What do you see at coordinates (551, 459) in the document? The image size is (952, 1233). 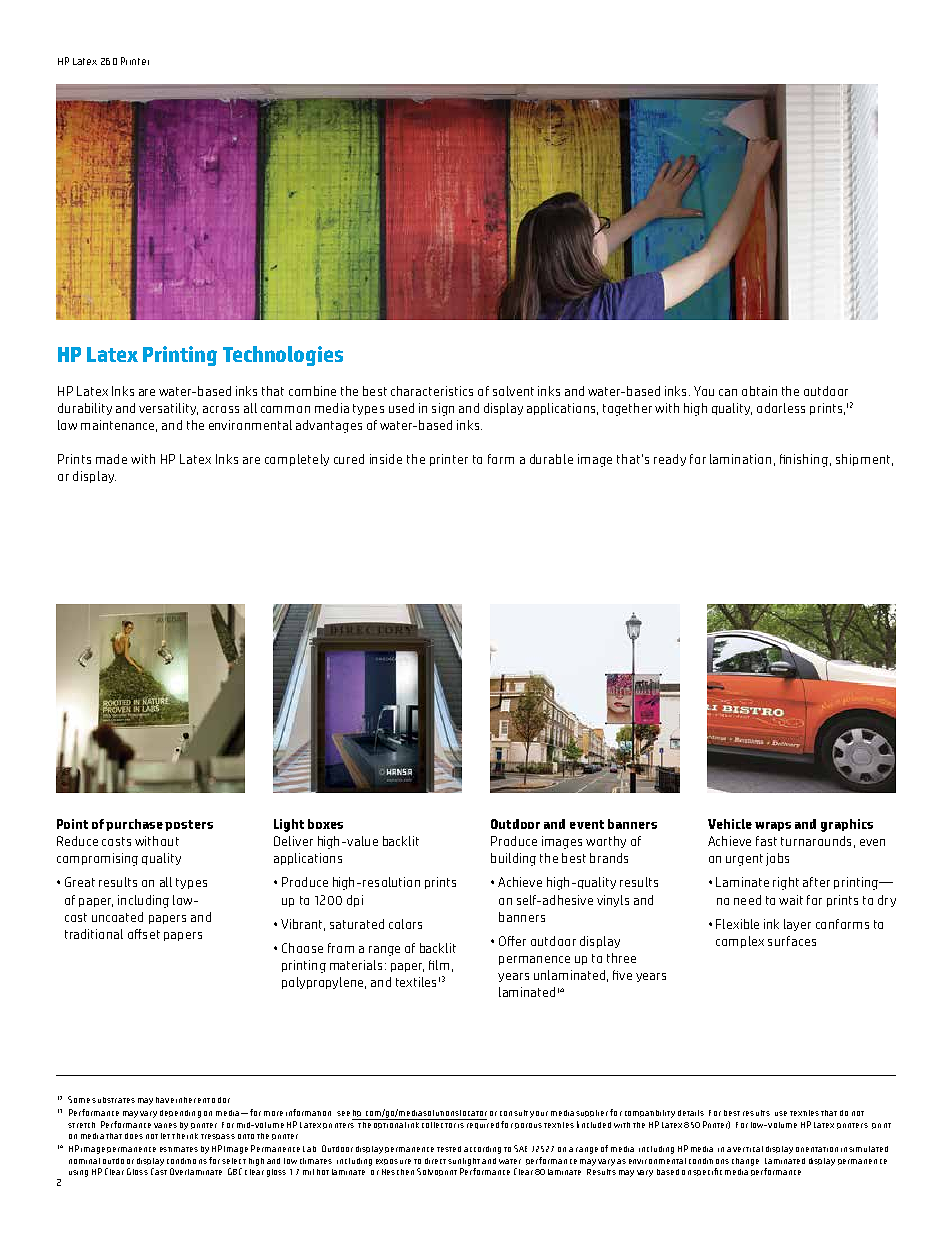 I see `durable` at bounding box center [551, 459].
